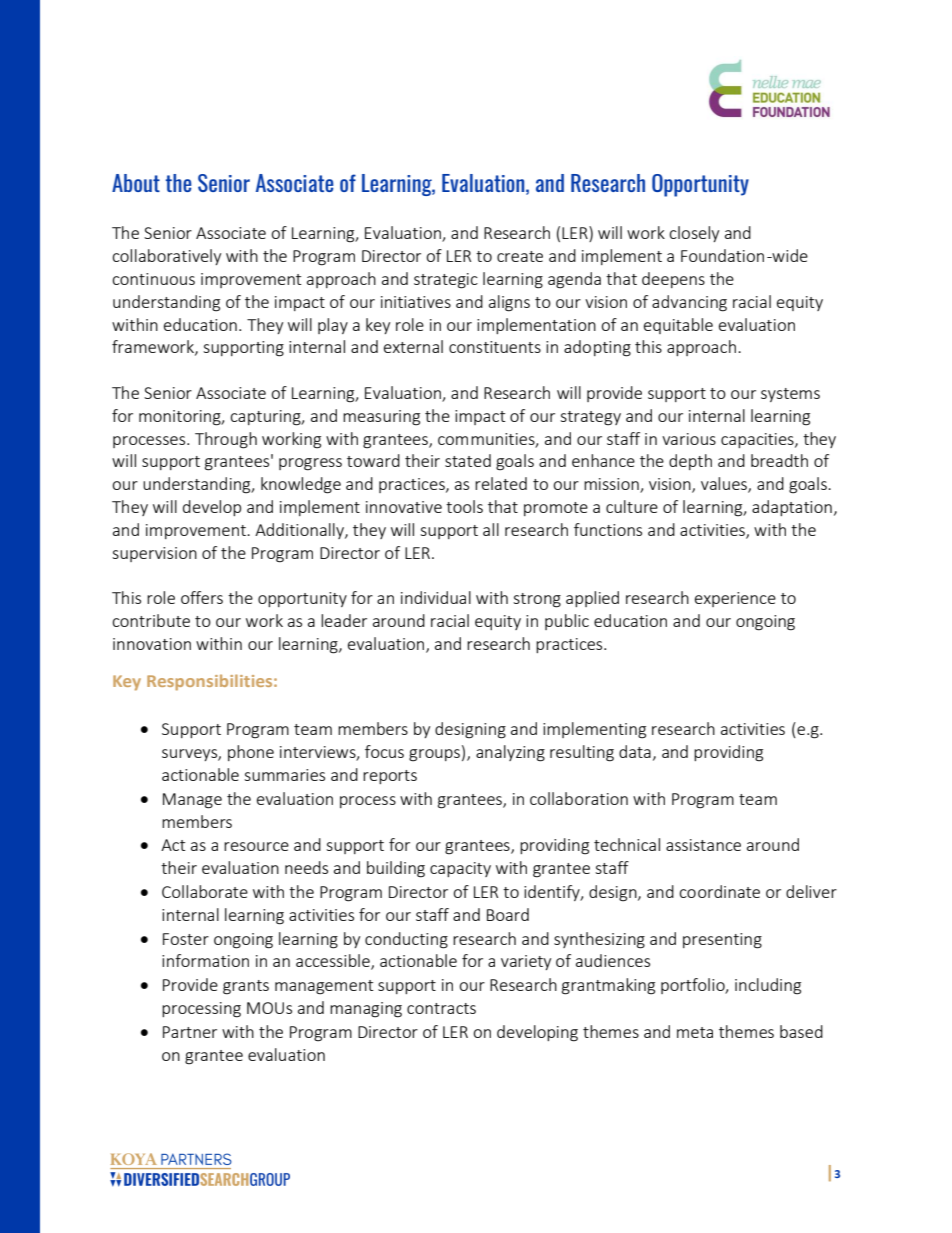 Image resolution: width=952 pixels, height=1233 pixels. Describe the element at coordinates (694, 234) in the page. I see `closely` at that location.
